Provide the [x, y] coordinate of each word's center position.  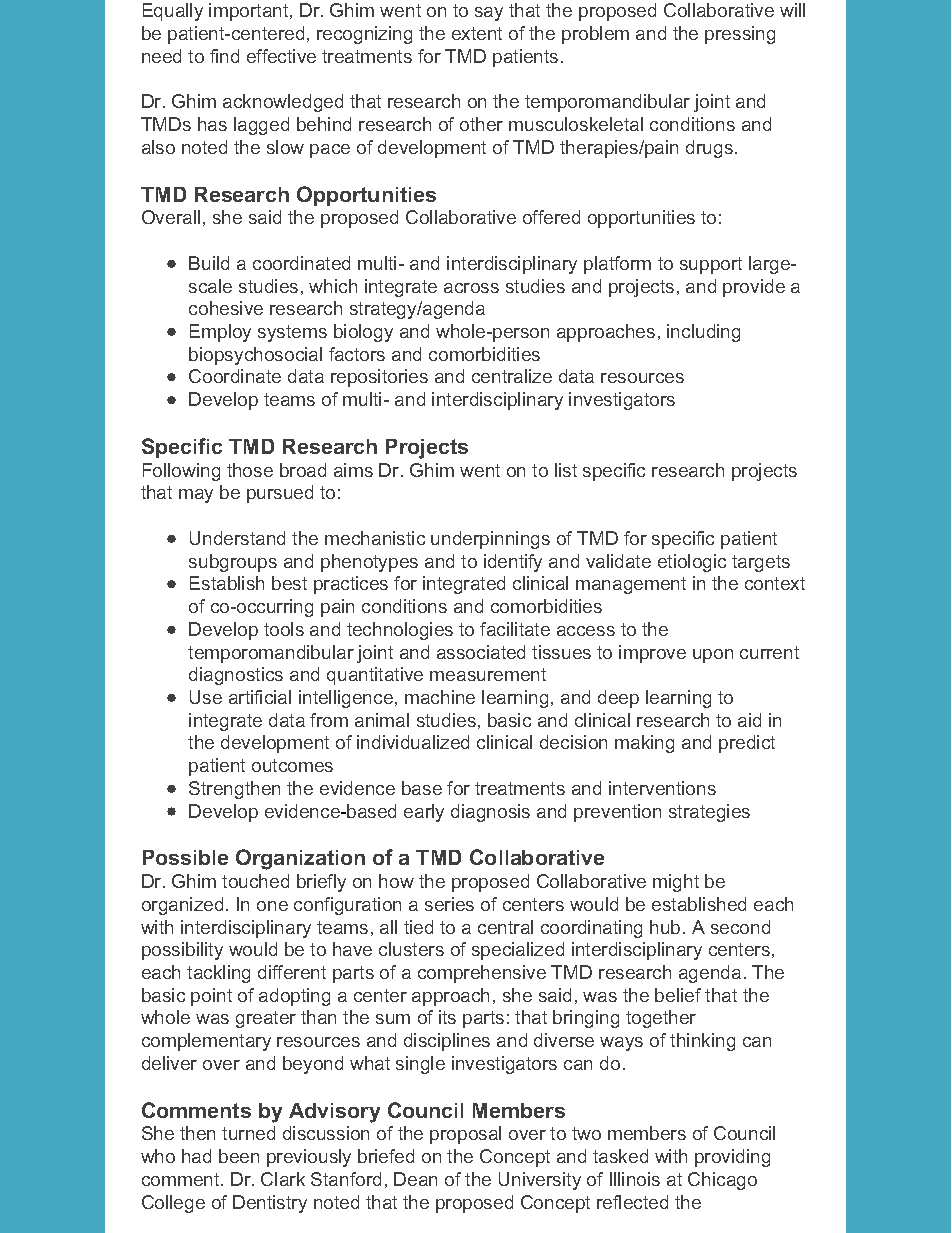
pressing [740, 35]
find [224, 56]
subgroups [233, 563]
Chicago [722, 1181]
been [239, 1156]
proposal [465, 1135]
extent [477, 33]
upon [713, 656]
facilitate [515, 629]
